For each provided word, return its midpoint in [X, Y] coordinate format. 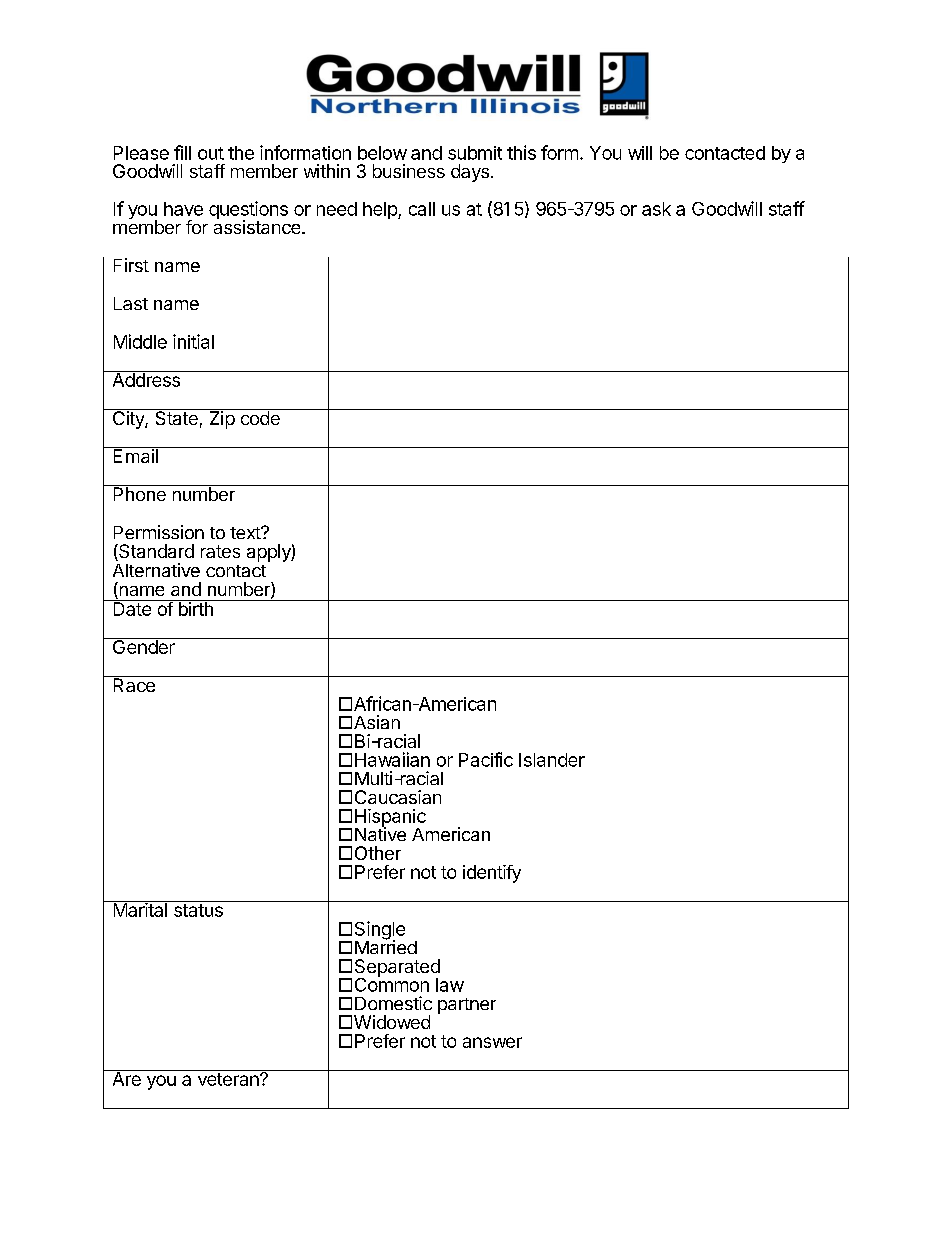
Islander [552, 760]
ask [656, 209]
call [422, 209]
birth [195, 608]
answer [492, 1042]
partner [467, 1006]
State [176, 417]
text [246, 533]
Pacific [486, 759]
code [260, 417]
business [409, 171]
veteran [229, 1079]
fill [182, 152]
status [198, 910]
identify [492, 874]
